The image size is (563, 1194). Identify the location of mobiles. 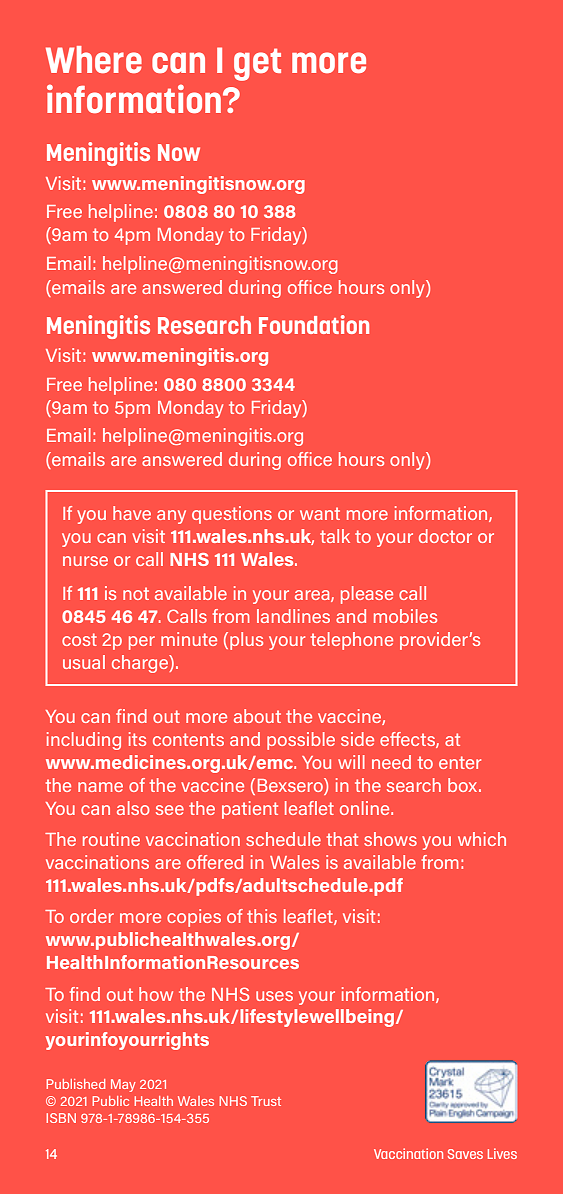
(405, 616).
